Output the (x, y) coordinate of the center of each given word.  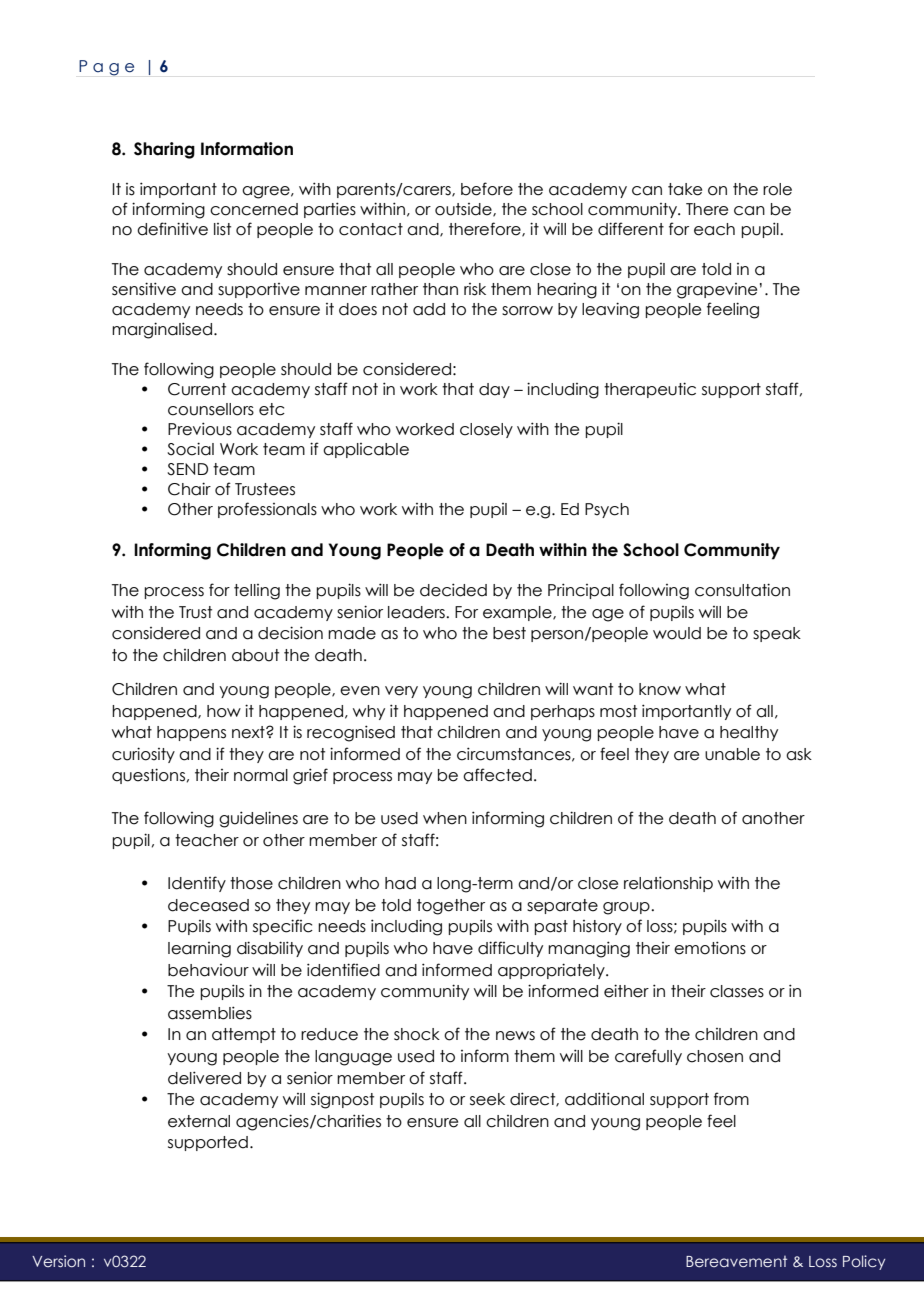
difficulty (510, 949)
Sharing (164, 150)
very (401, 692)
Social (190, 449)
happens (191, 733)
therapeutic (650, 390)
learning (199, 950)
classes (737, 991)
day (494, 390)
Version (58, 1261)
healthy (749, 733)
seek (487, 1099)
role (777, 189)
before (487, 189)
